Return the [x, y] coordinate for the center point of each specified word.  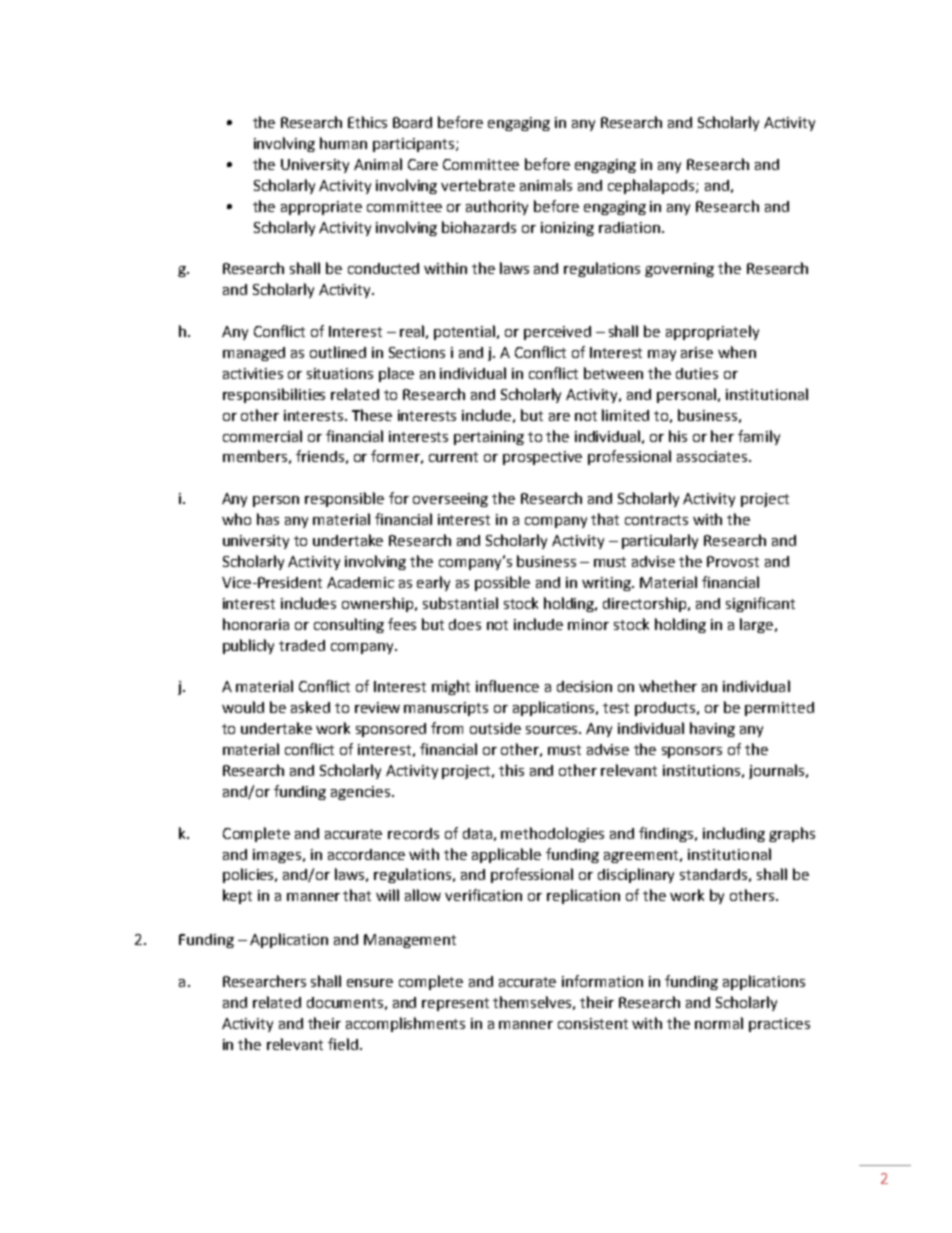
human [343, 143]
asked [310, 707]
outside [495, 728]
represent [455, 1004]
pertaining [489, 438]
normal [719, 1023]
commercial [262, 436]
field [343, 1044]
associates [713, 456]
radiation [629, 227]
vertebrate [478, 185]
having [712, 729]
